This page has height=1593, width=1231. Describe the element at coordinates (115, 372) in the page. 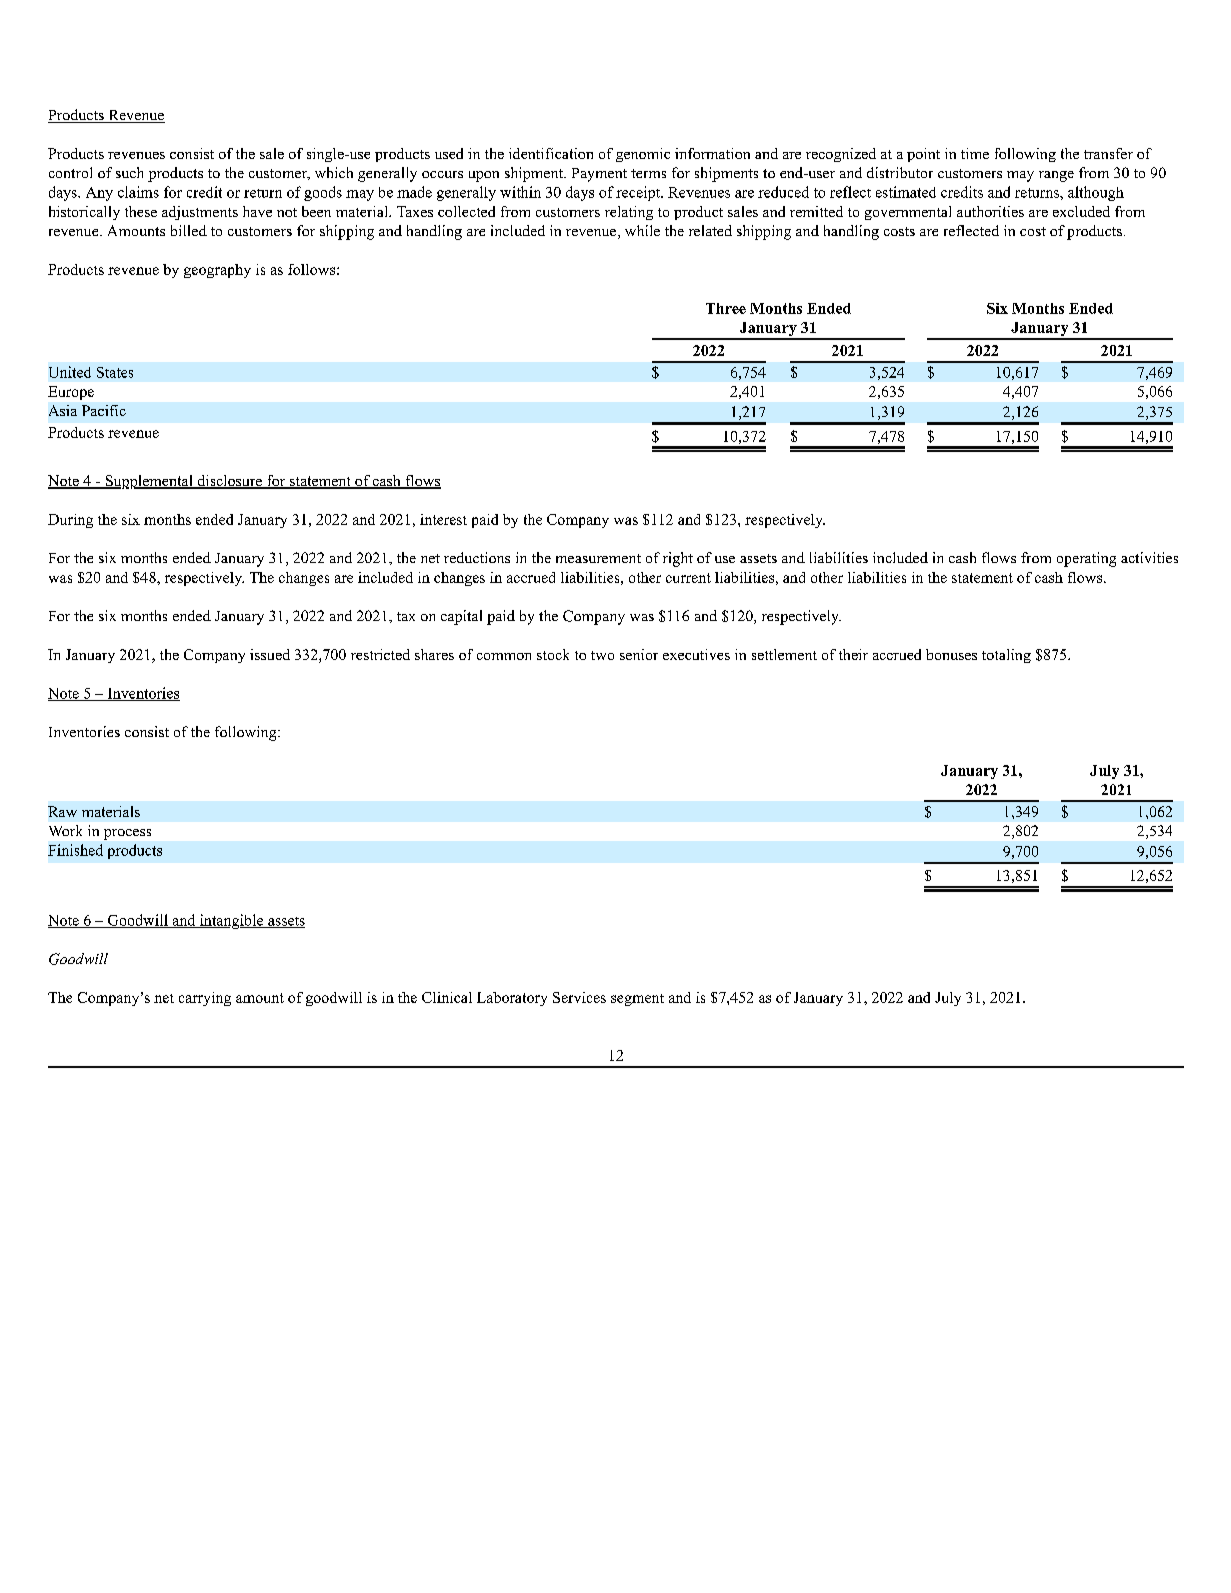

I see `States` at that location.
